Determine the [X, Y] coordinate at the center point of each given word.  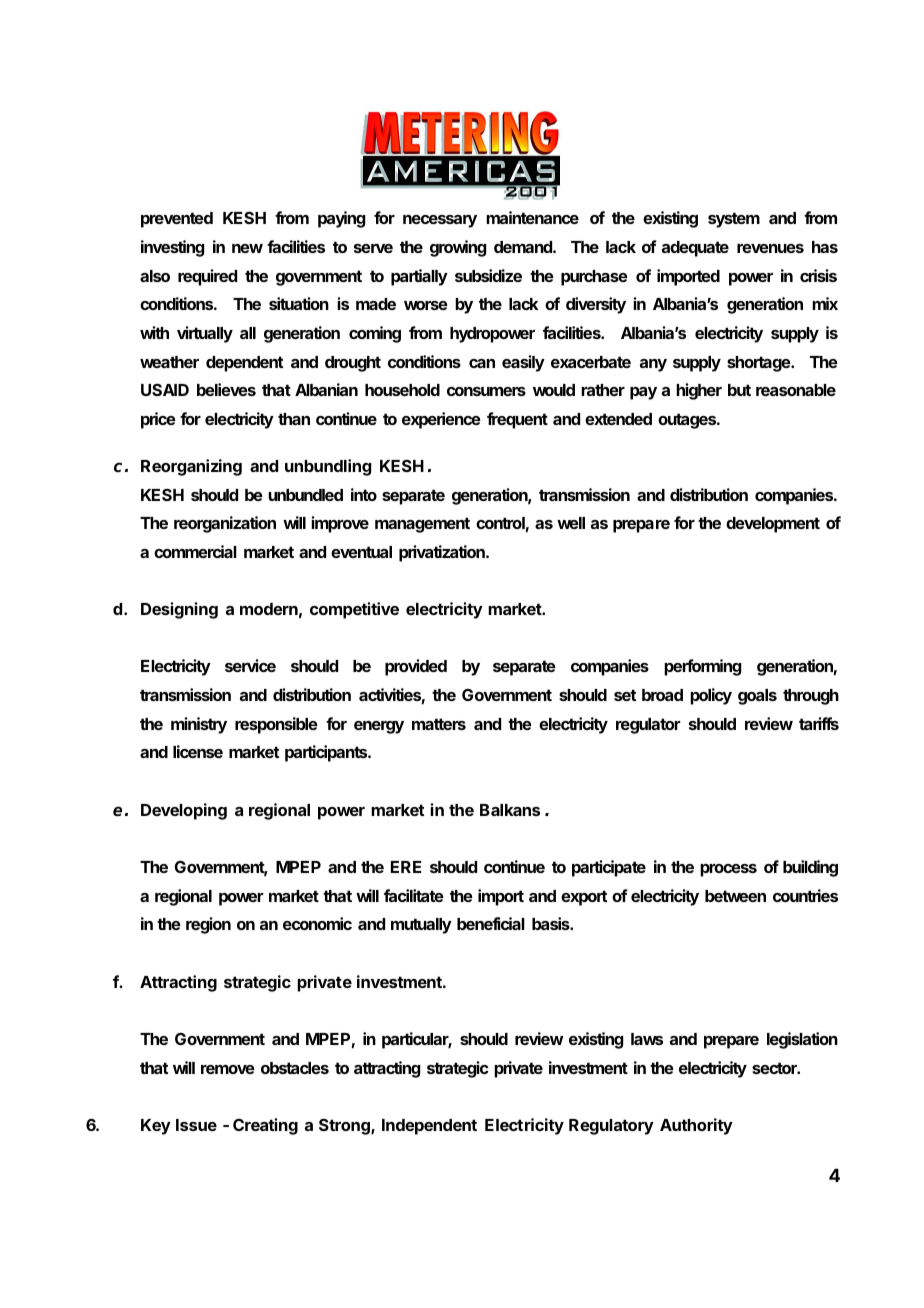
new [247, 248]
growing [458, 248]
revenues [770, 248]
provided [416, 667]
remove [228, 1069]
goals [757, 697]
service [250, 665]
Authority [696, 1126]
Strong [345, 1126]
